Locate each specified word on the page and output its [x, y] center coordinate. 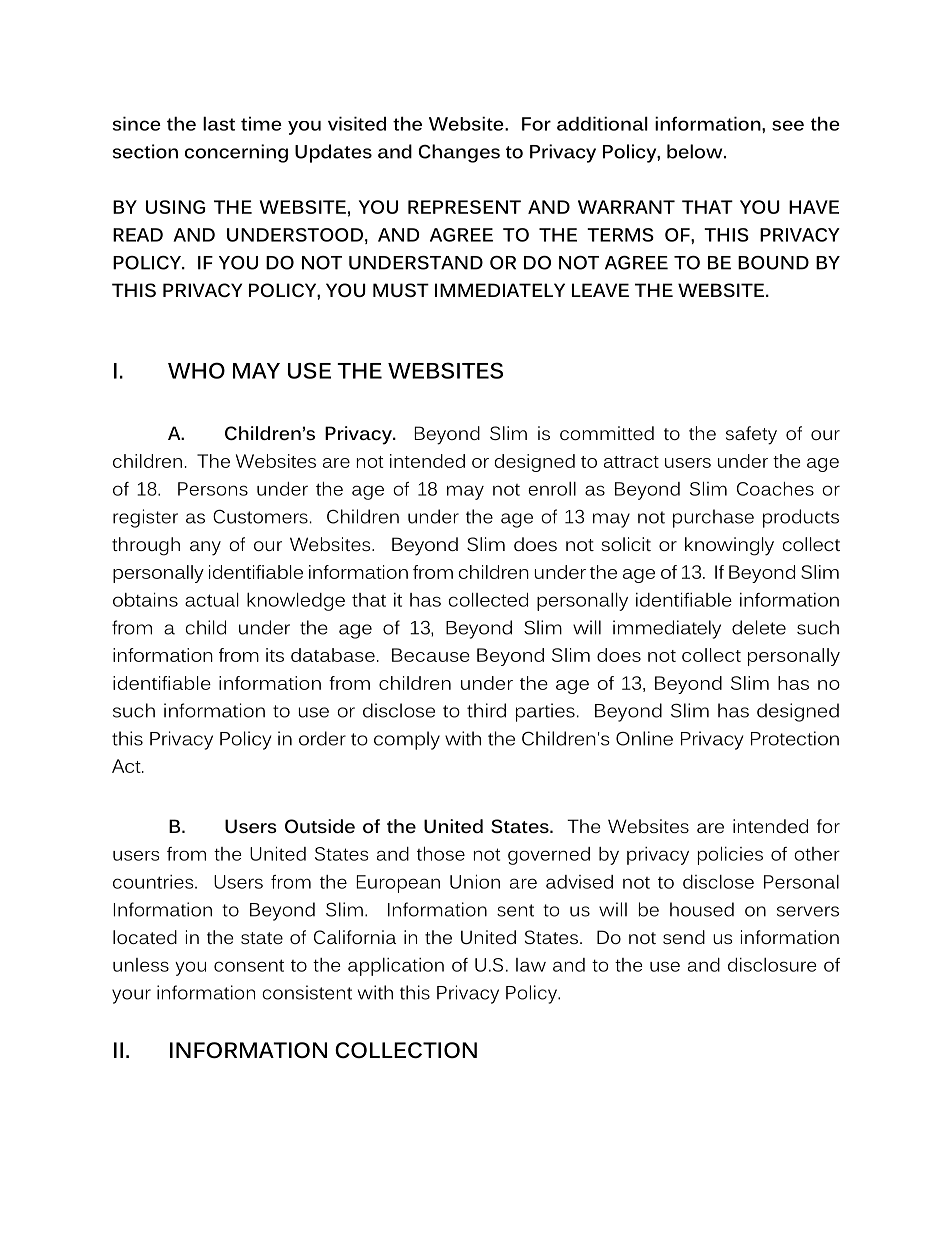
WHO [196, 370]
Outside [320, 826]
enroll [552, 489]
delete [759, 627]
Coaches [775, 489]
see [788, 125]
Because [431, 655]
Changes [459, 153]
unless [141, 965]
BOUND [773, 263]
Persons [213, 489]
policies [730, 856]
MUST [401, 290]
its [275, 655]
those [441, 854]
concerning [236, 153]
